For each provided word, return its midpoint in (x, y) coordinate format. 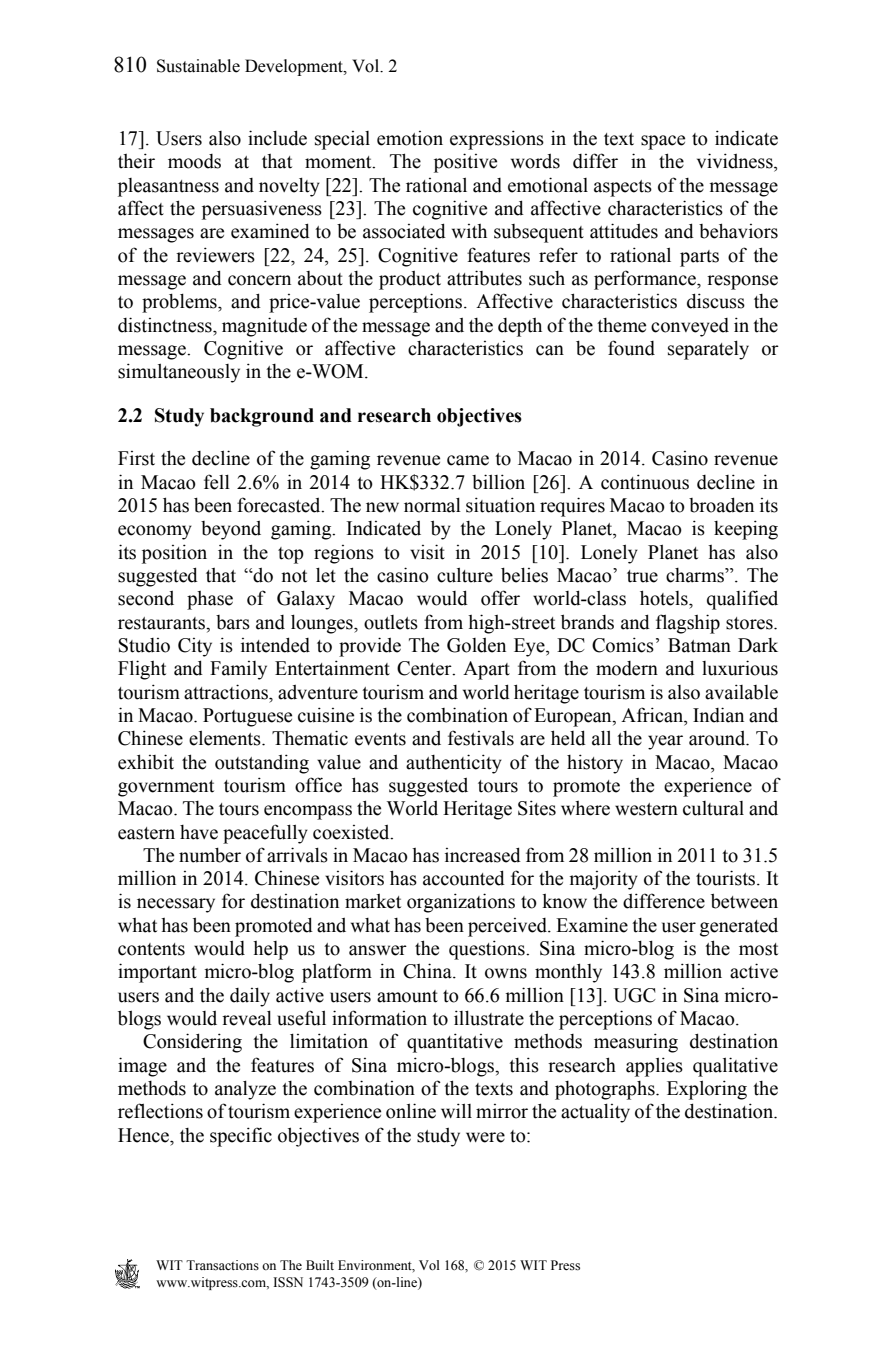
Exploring (707, 1090)
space (663, 142)
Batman (699, 645)
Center (425, 668)
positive (465, 163)
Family (238, 670)
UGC (634, 995)
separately (708, 350)
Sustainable (198, 66)
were (485, 1137)
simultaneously (179, 373)
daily (250, 997)
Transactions (222, 1265)
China (428, 971)
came (468, 460)
